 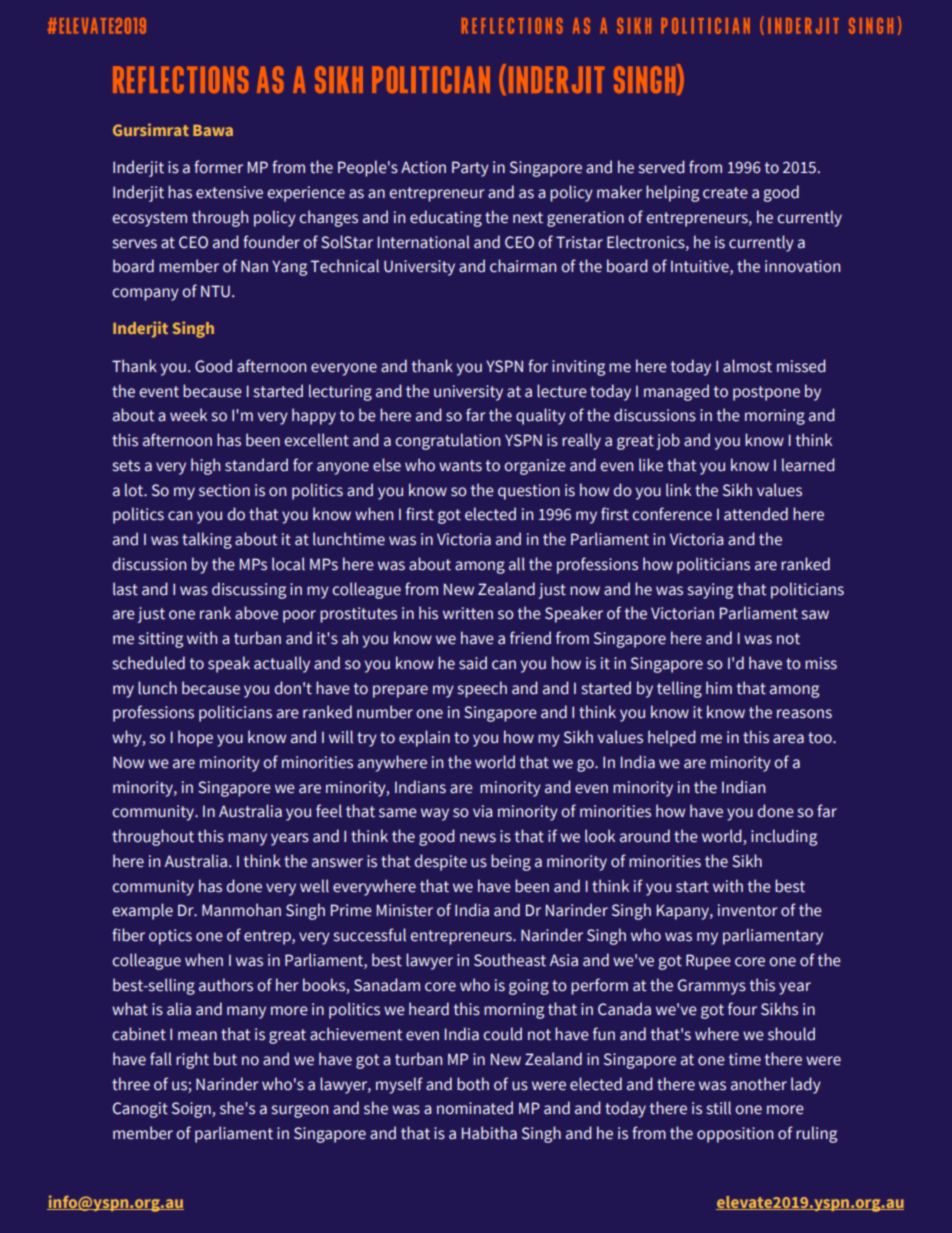 I want to click on create, so click(x=725, y=193).
